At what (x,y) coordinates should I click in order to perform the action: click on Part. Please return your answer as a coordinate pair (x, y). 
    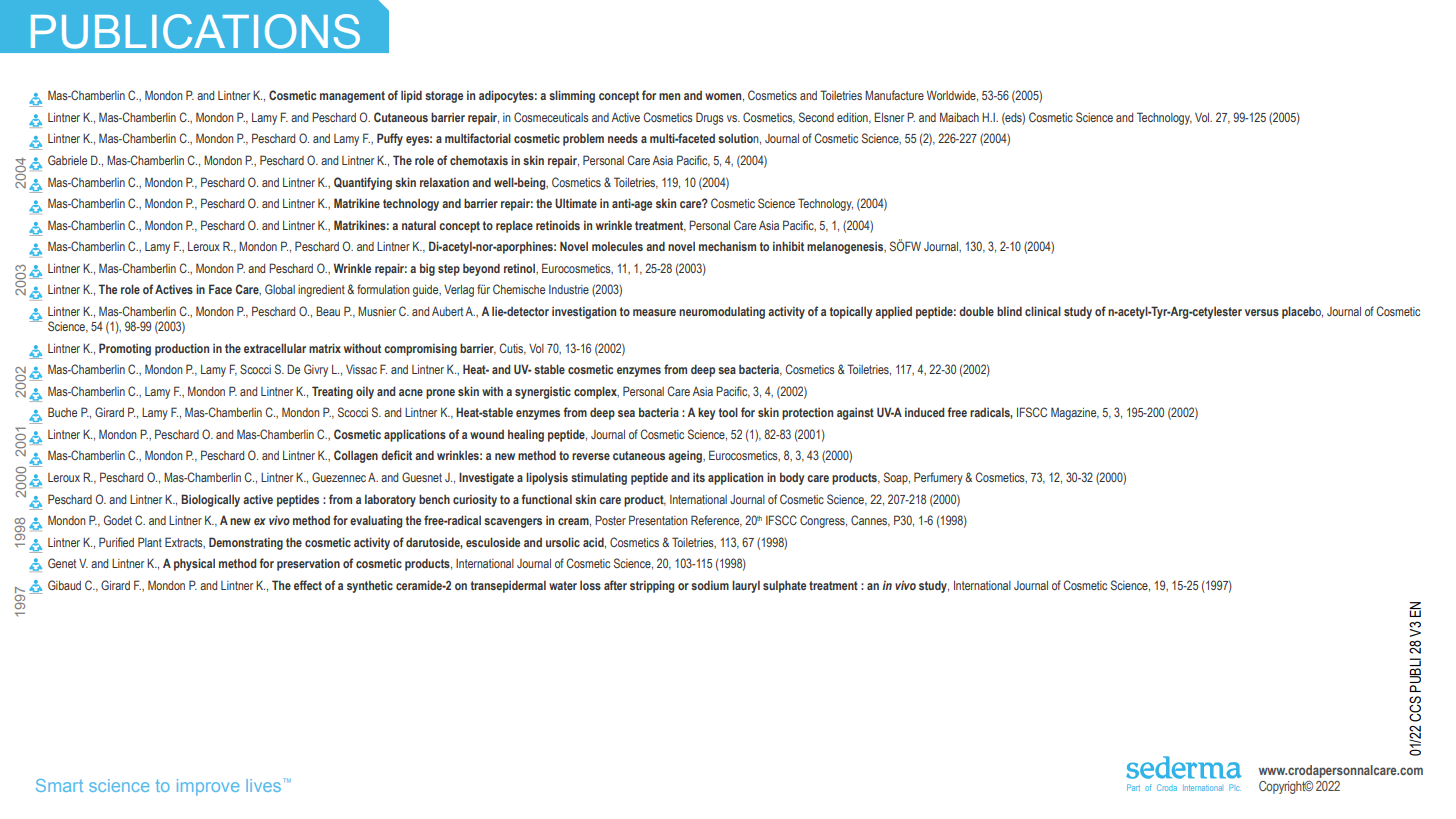
    Looking at the image, I should click on (1133, 787).
